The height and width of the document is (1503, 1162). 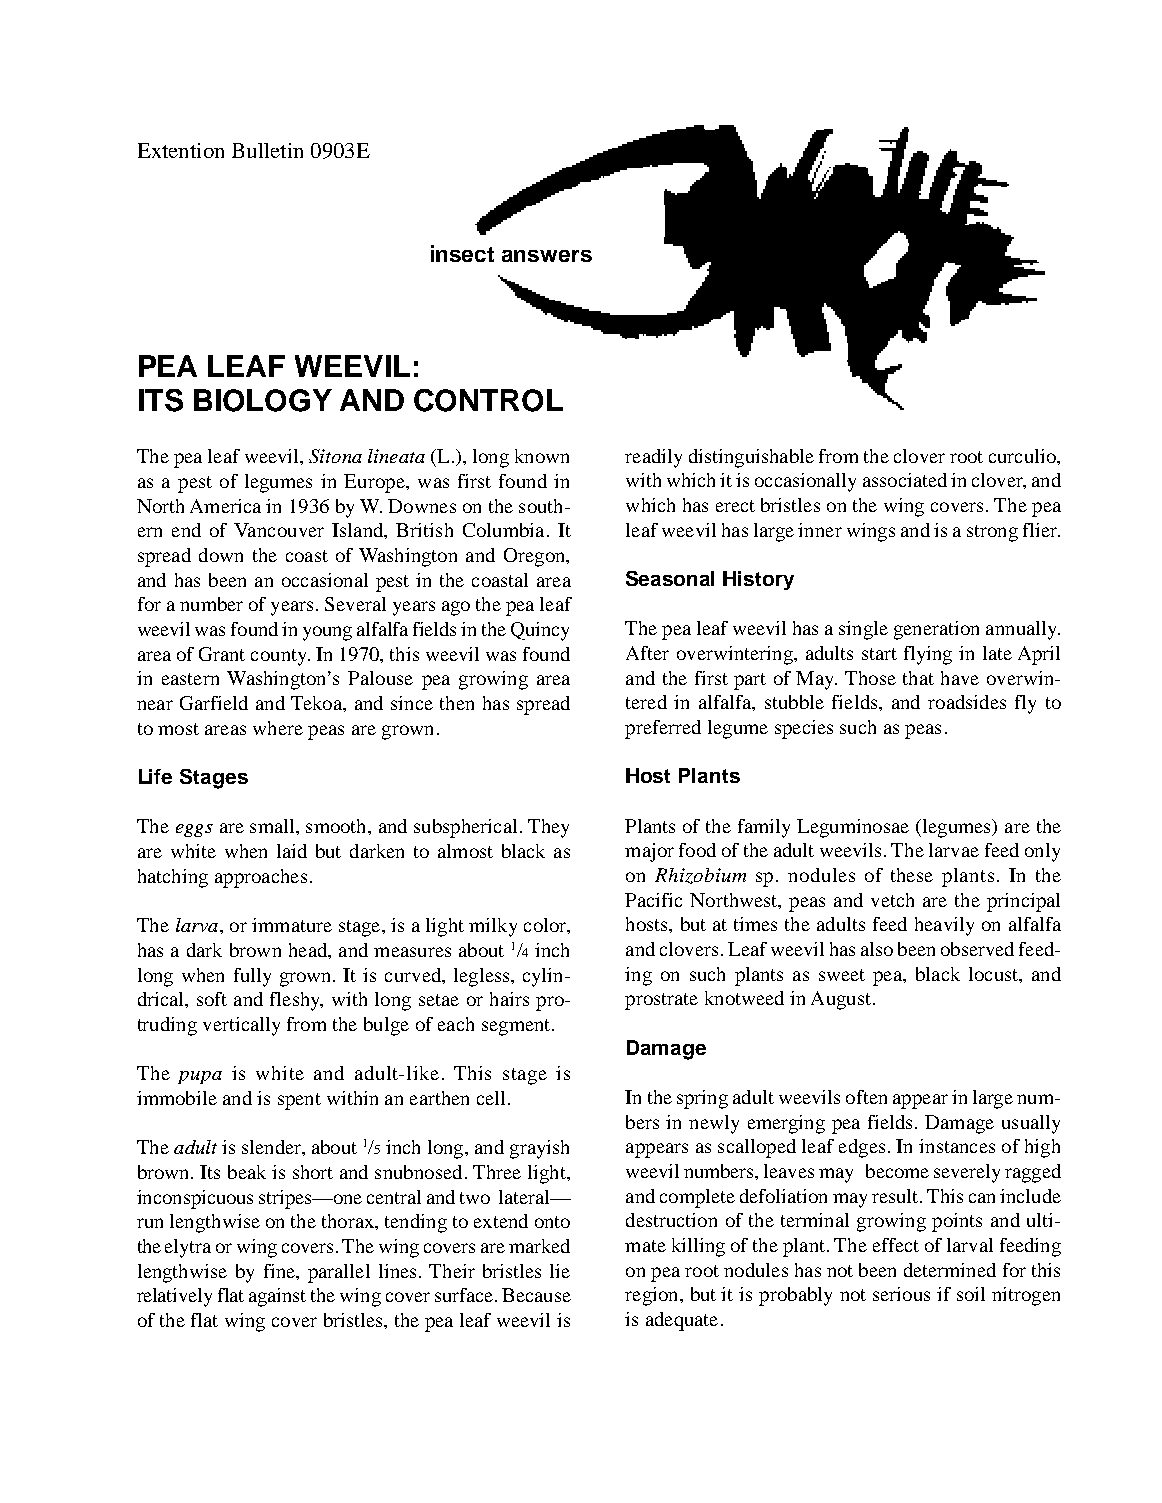 What do you see at coordinates (663, 729) in the document?
I see `preferred` at bounding box center [663, 729].
